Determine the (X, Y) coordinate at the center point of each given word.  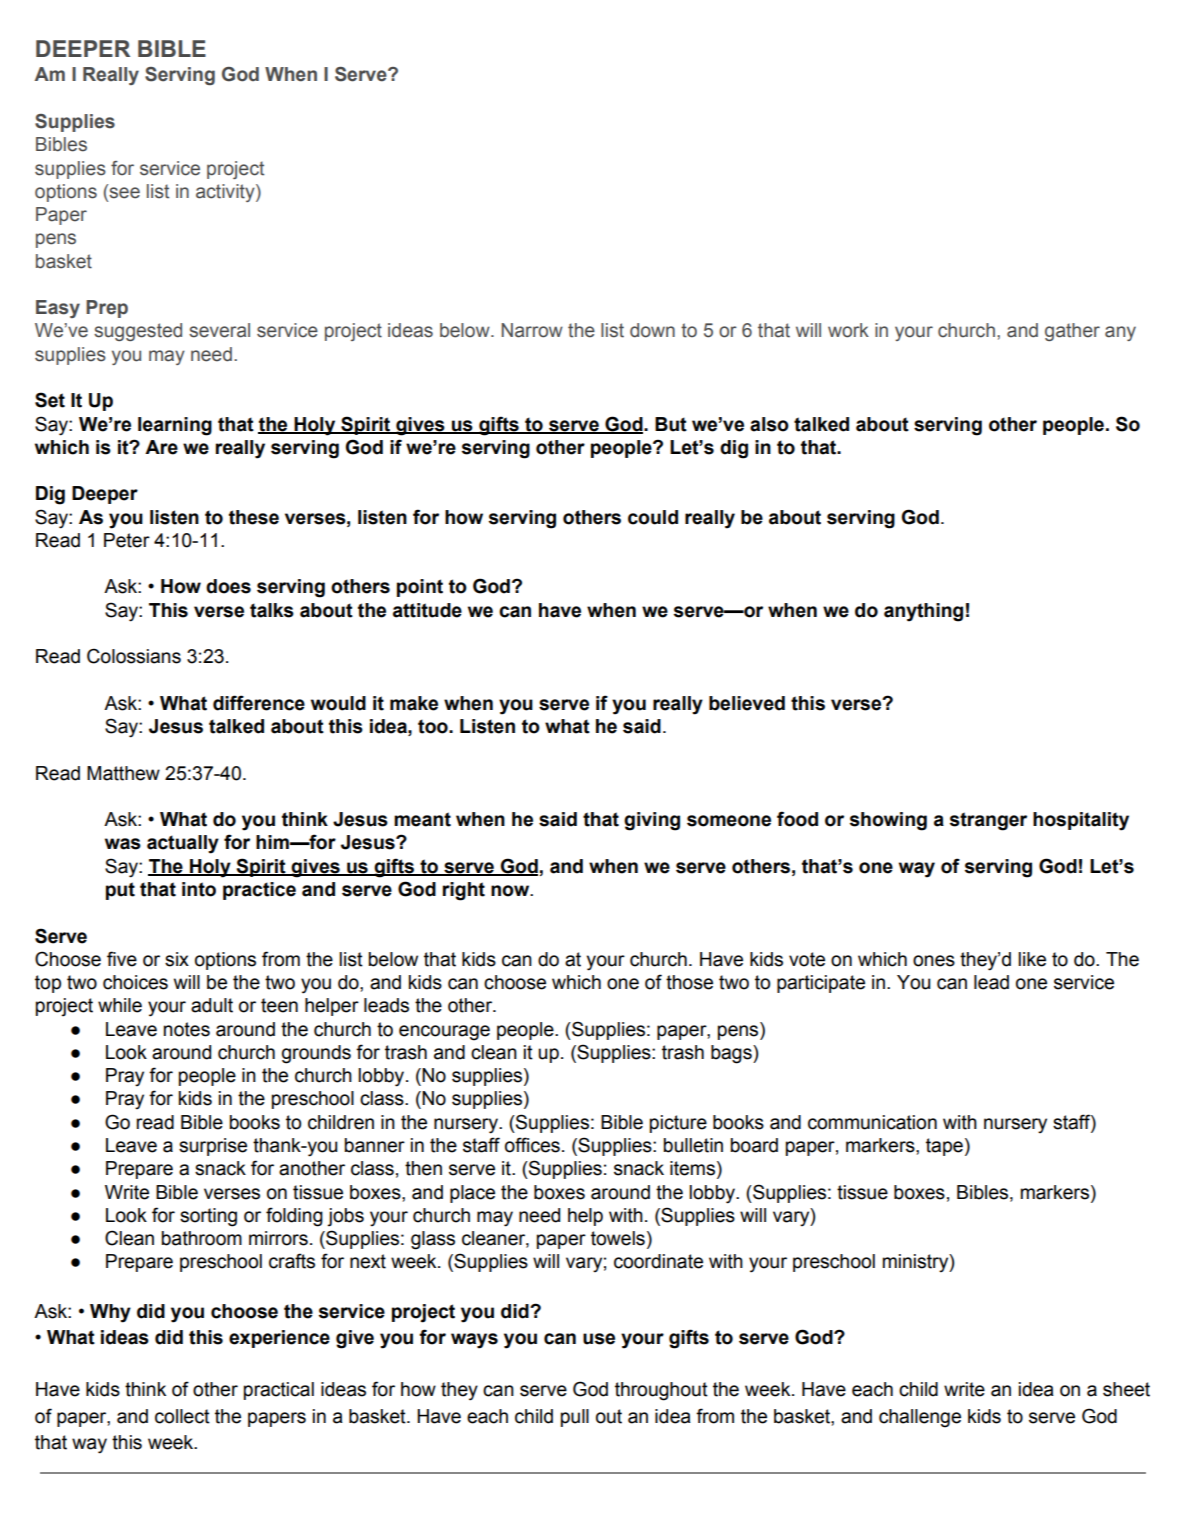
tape (944, 1147)
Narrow (532, 330)
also (769, 424)
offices (532, 1145)
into (199, 889)
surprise (213, 1147)
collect (182, 1416)
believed (747, 703)
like (1032, 959)
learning (175, 426)
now (511, 891)
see (123, 193)
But (671, 424)
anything (923, 612)
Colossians (134, 656)
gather (1072, 332)
